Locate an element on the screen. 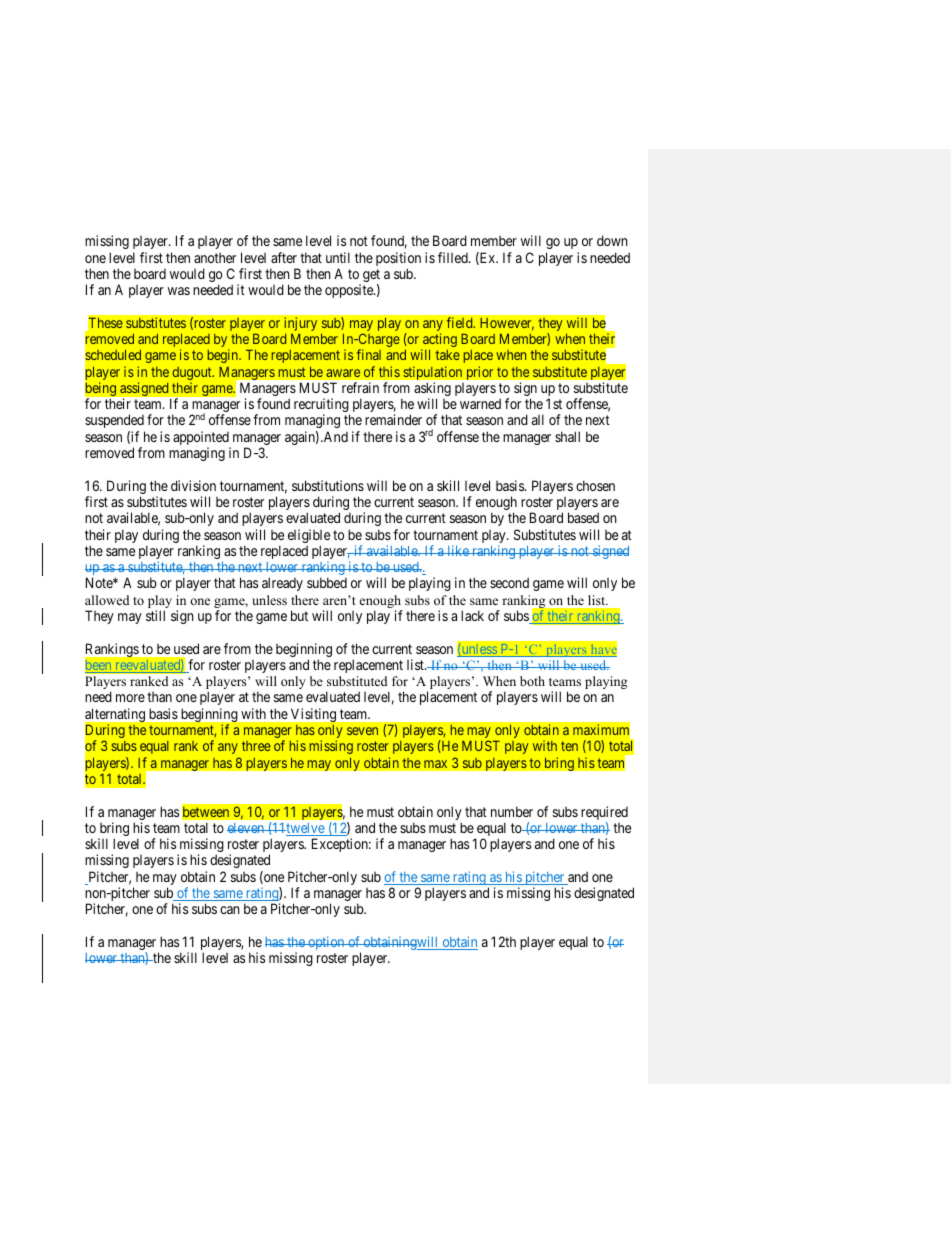 The height and width of the screenshot is (1233, 952). both is located at coordinates (532, 681).
